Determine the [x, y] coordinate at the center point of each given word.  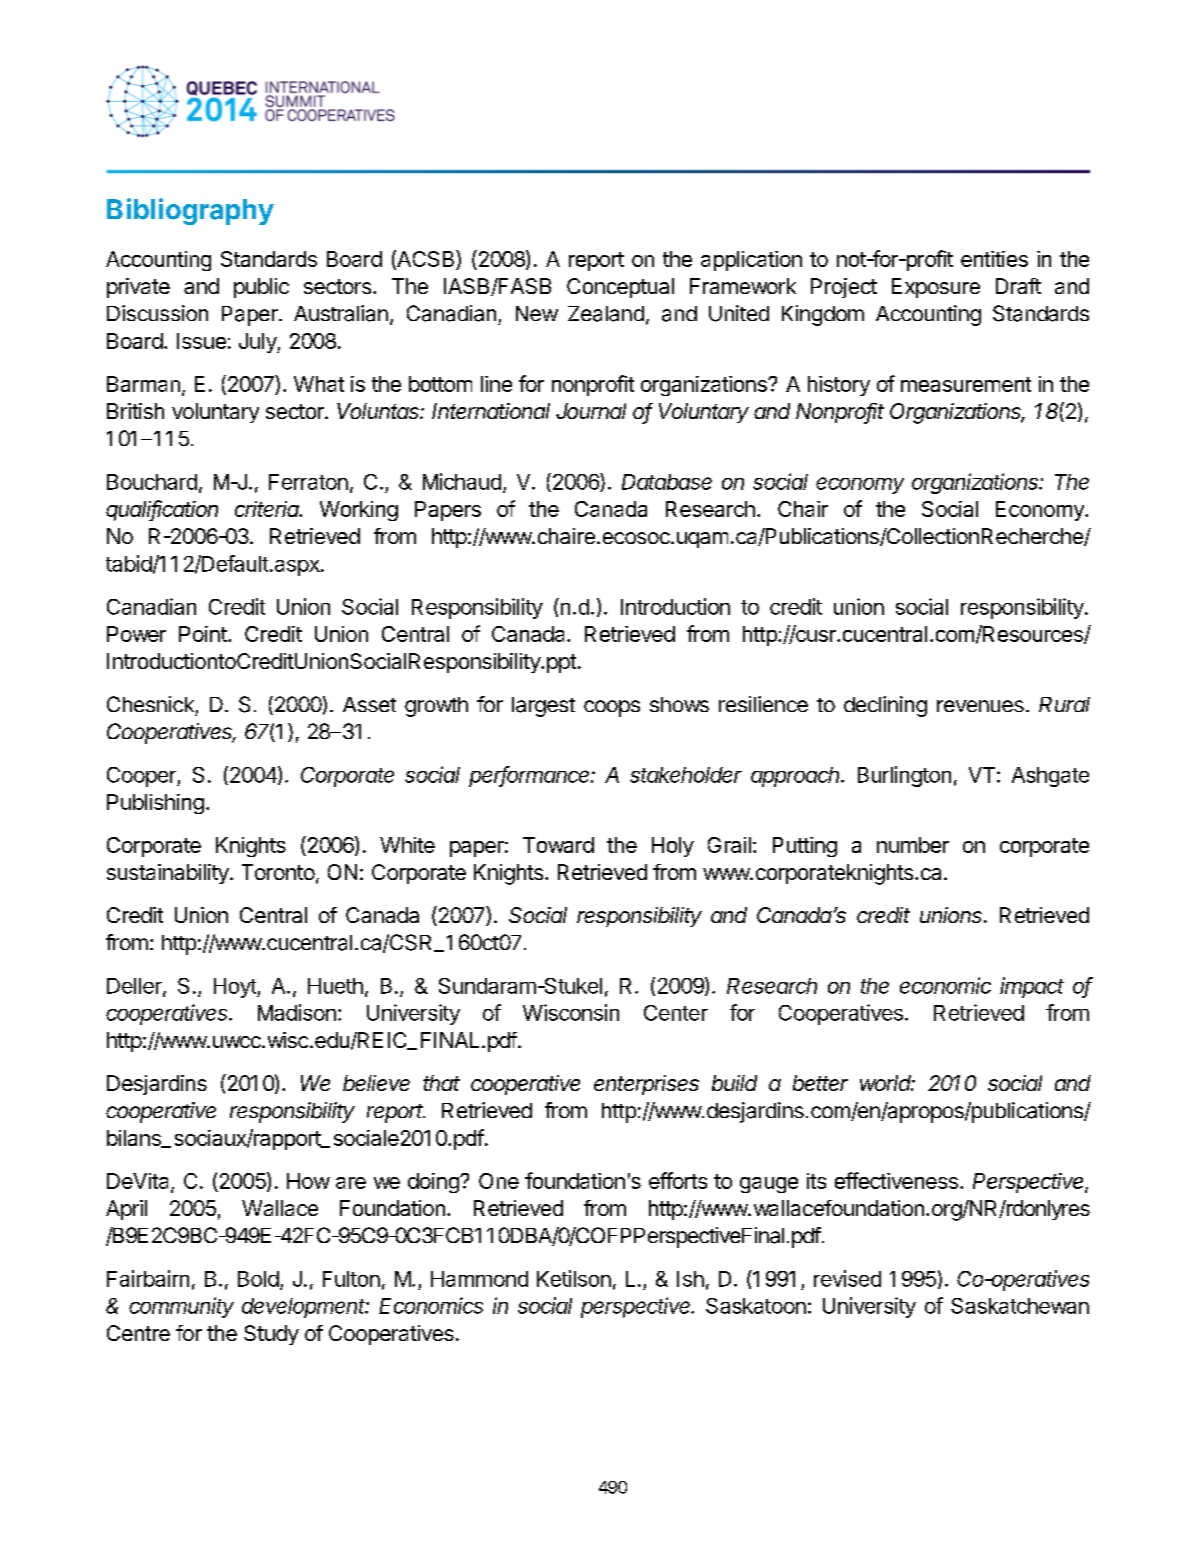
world [887, 1083]
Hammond [479, 1279]
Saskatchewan [1020, 1306]
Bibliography [190, 211]
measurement [966, 384]
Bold [258, 1279]
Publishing [155, 804]
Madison [297, 1012]
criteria [268, 509]
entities [994, 259]
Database [667, 482]
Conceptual [620, 288]
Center [676, 1013]
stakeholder [686, 775]
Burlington [904, 776]
